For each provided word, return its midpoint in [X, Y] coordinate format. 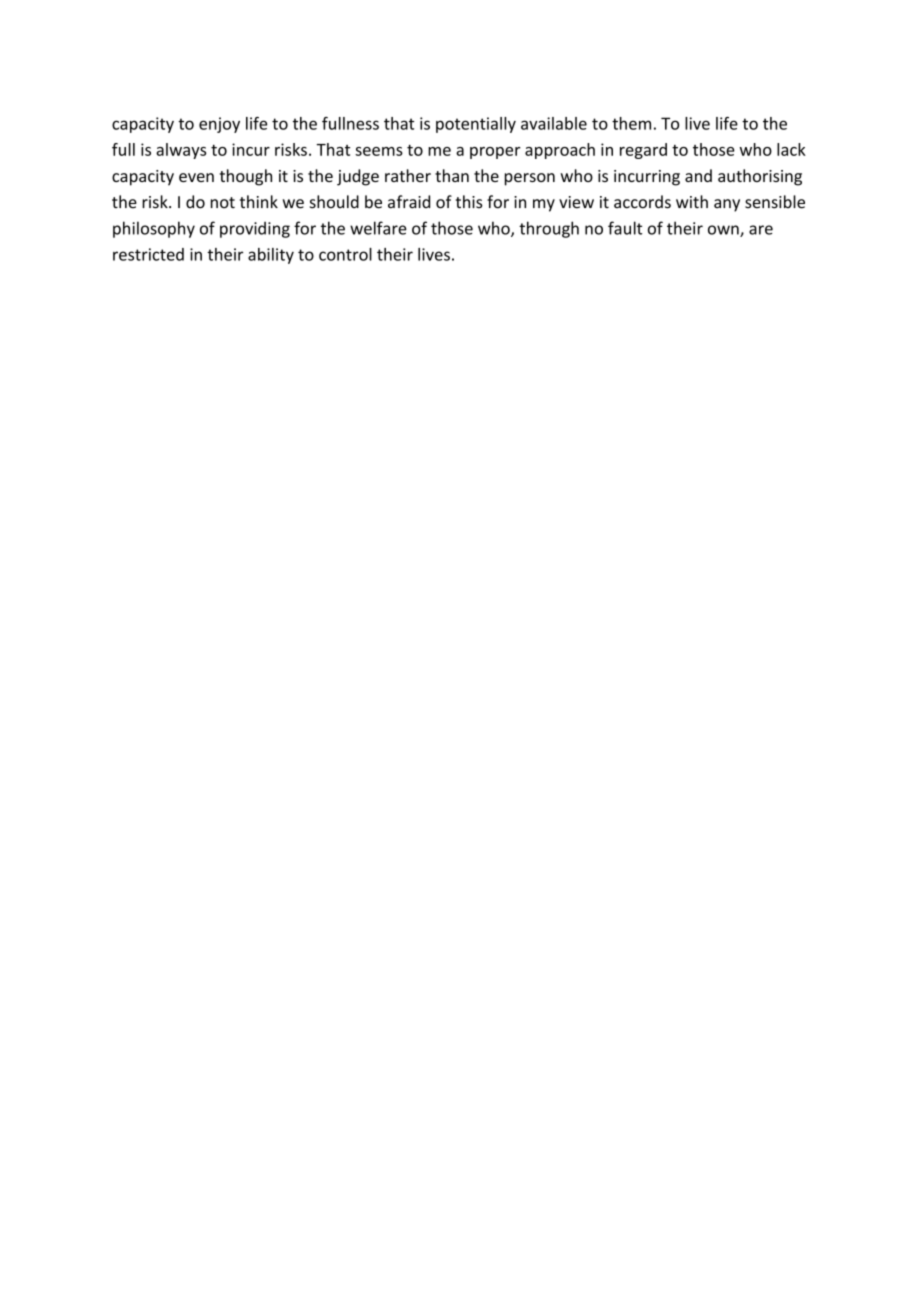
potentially [476, 125]
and [698, 175]
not [223, 203]
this [469, 202]
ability [271, 256]
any [727, 205]
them [631, 123]
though [246, 177]
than [452, 175]
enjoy [219, 125]
